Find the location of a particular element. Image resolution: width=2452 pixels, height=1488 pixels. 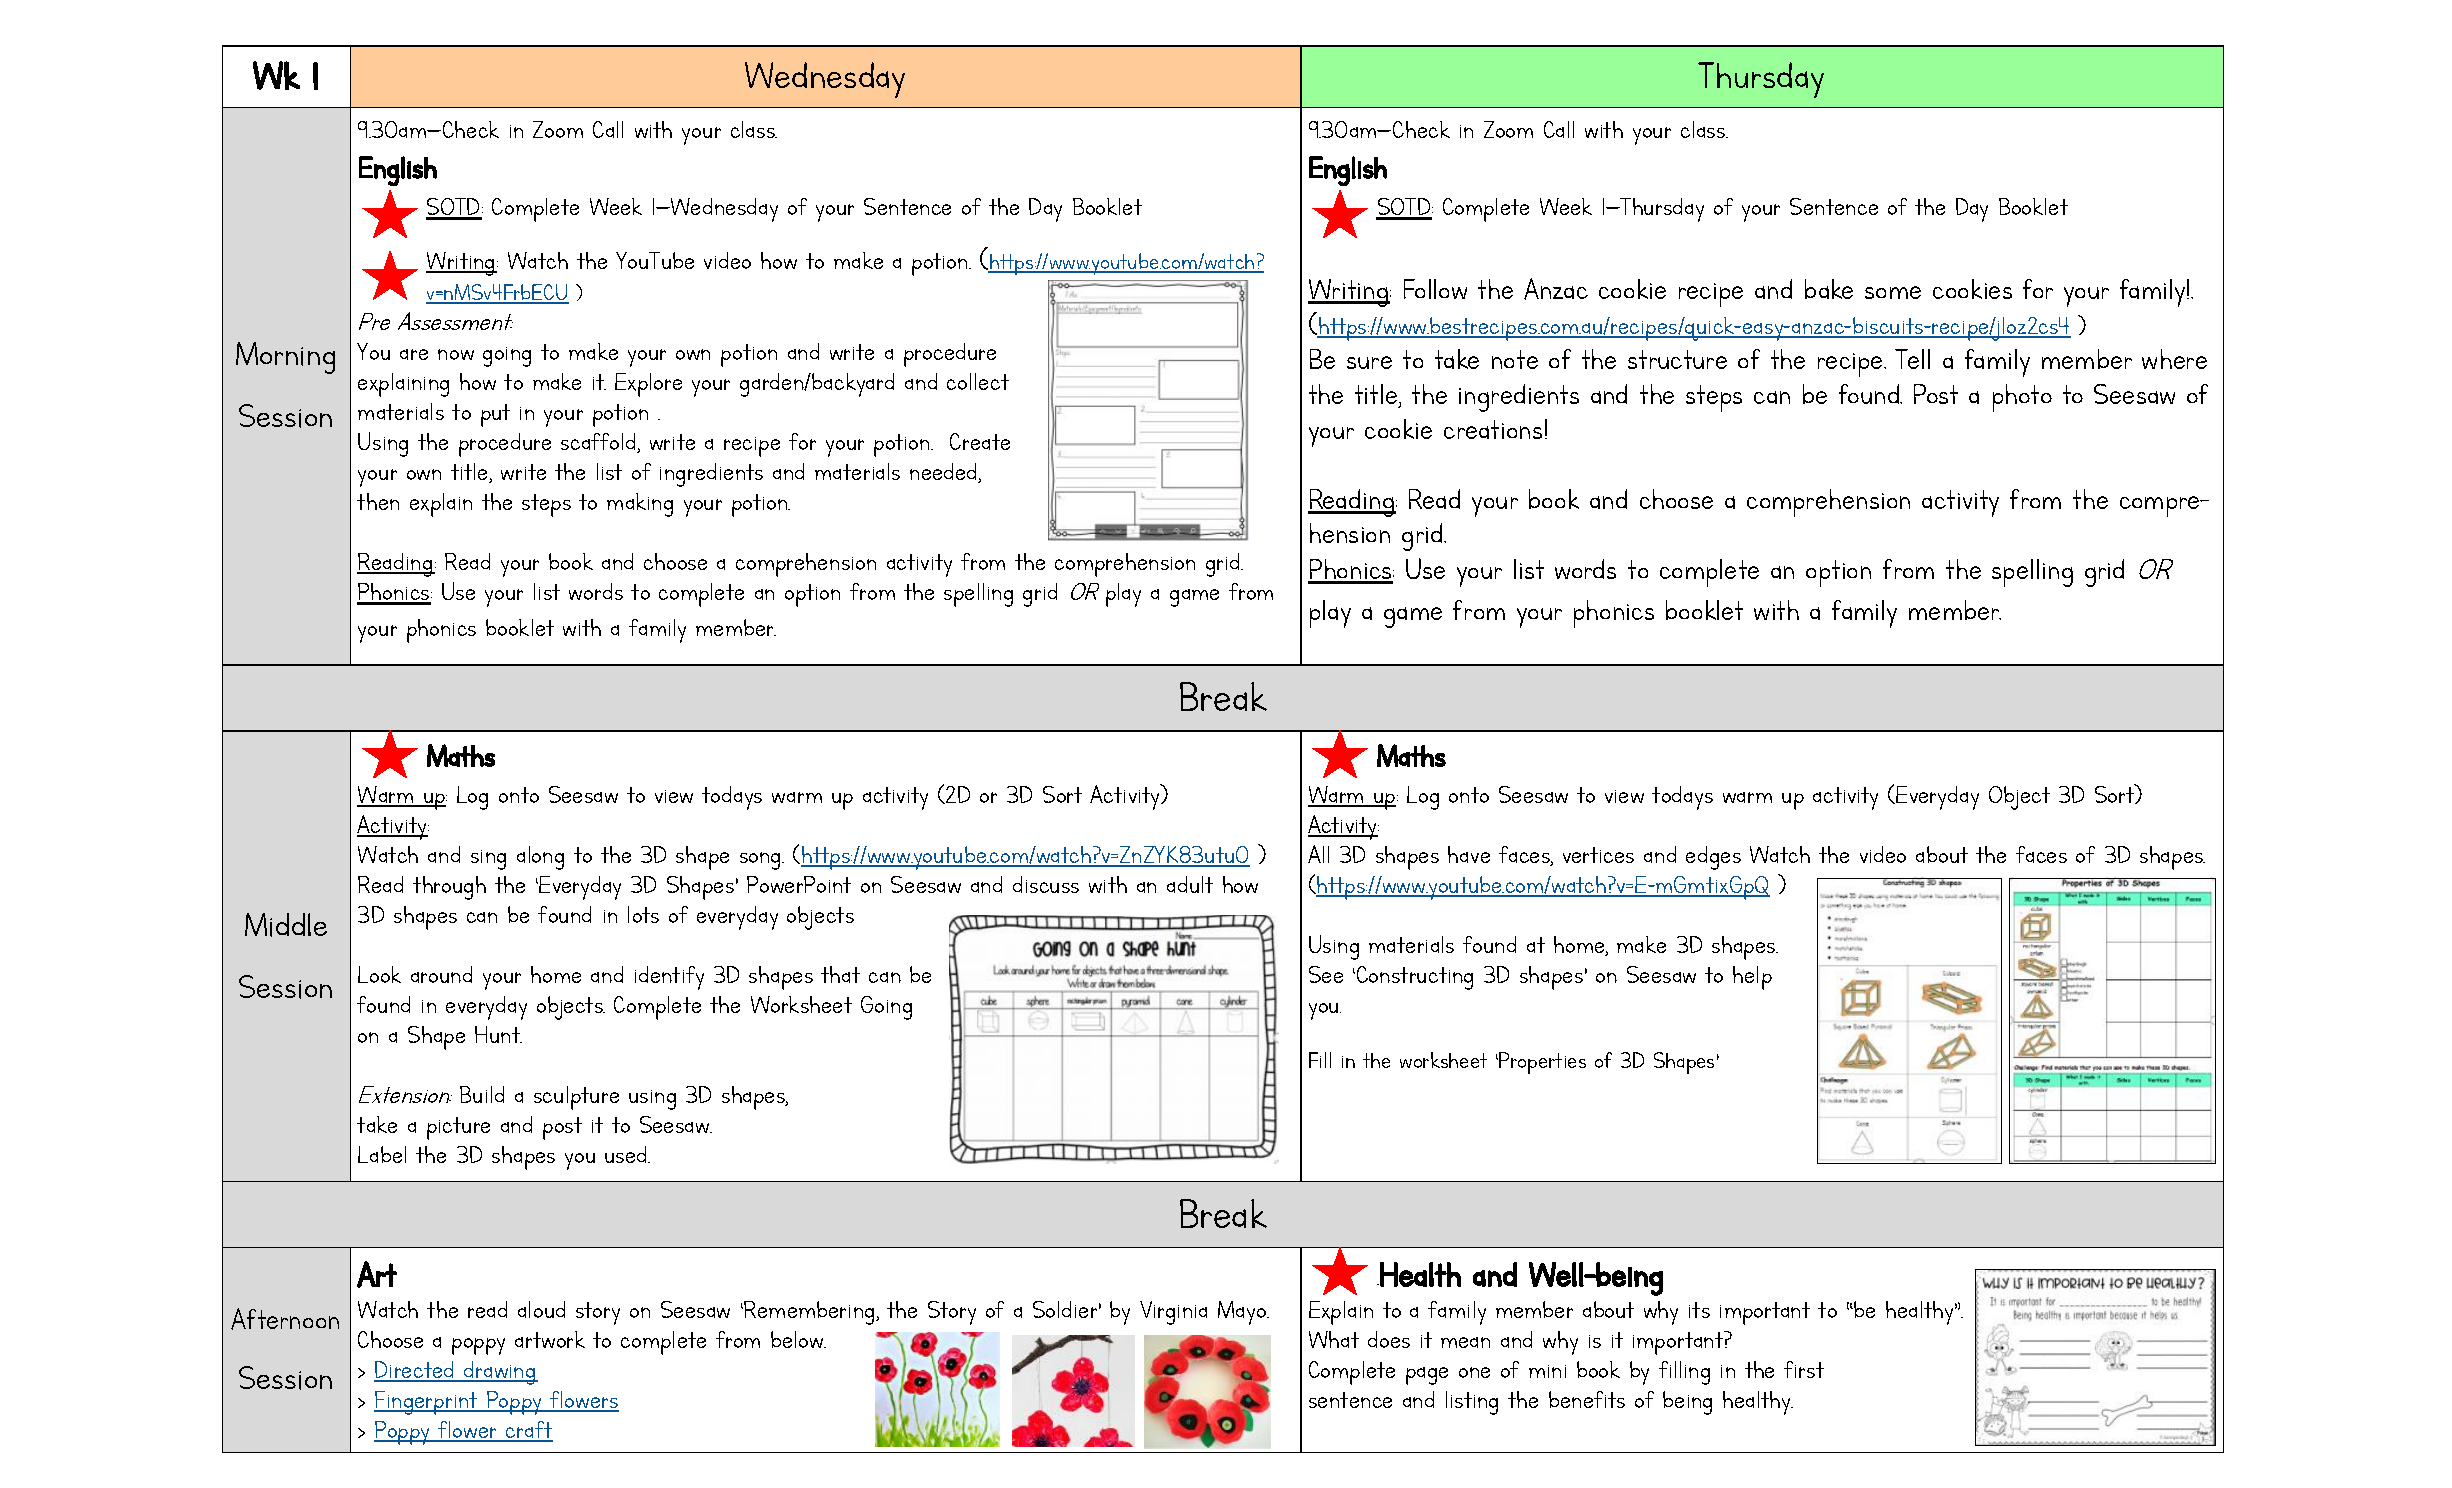

some is located at coordinates (1893, 292).
